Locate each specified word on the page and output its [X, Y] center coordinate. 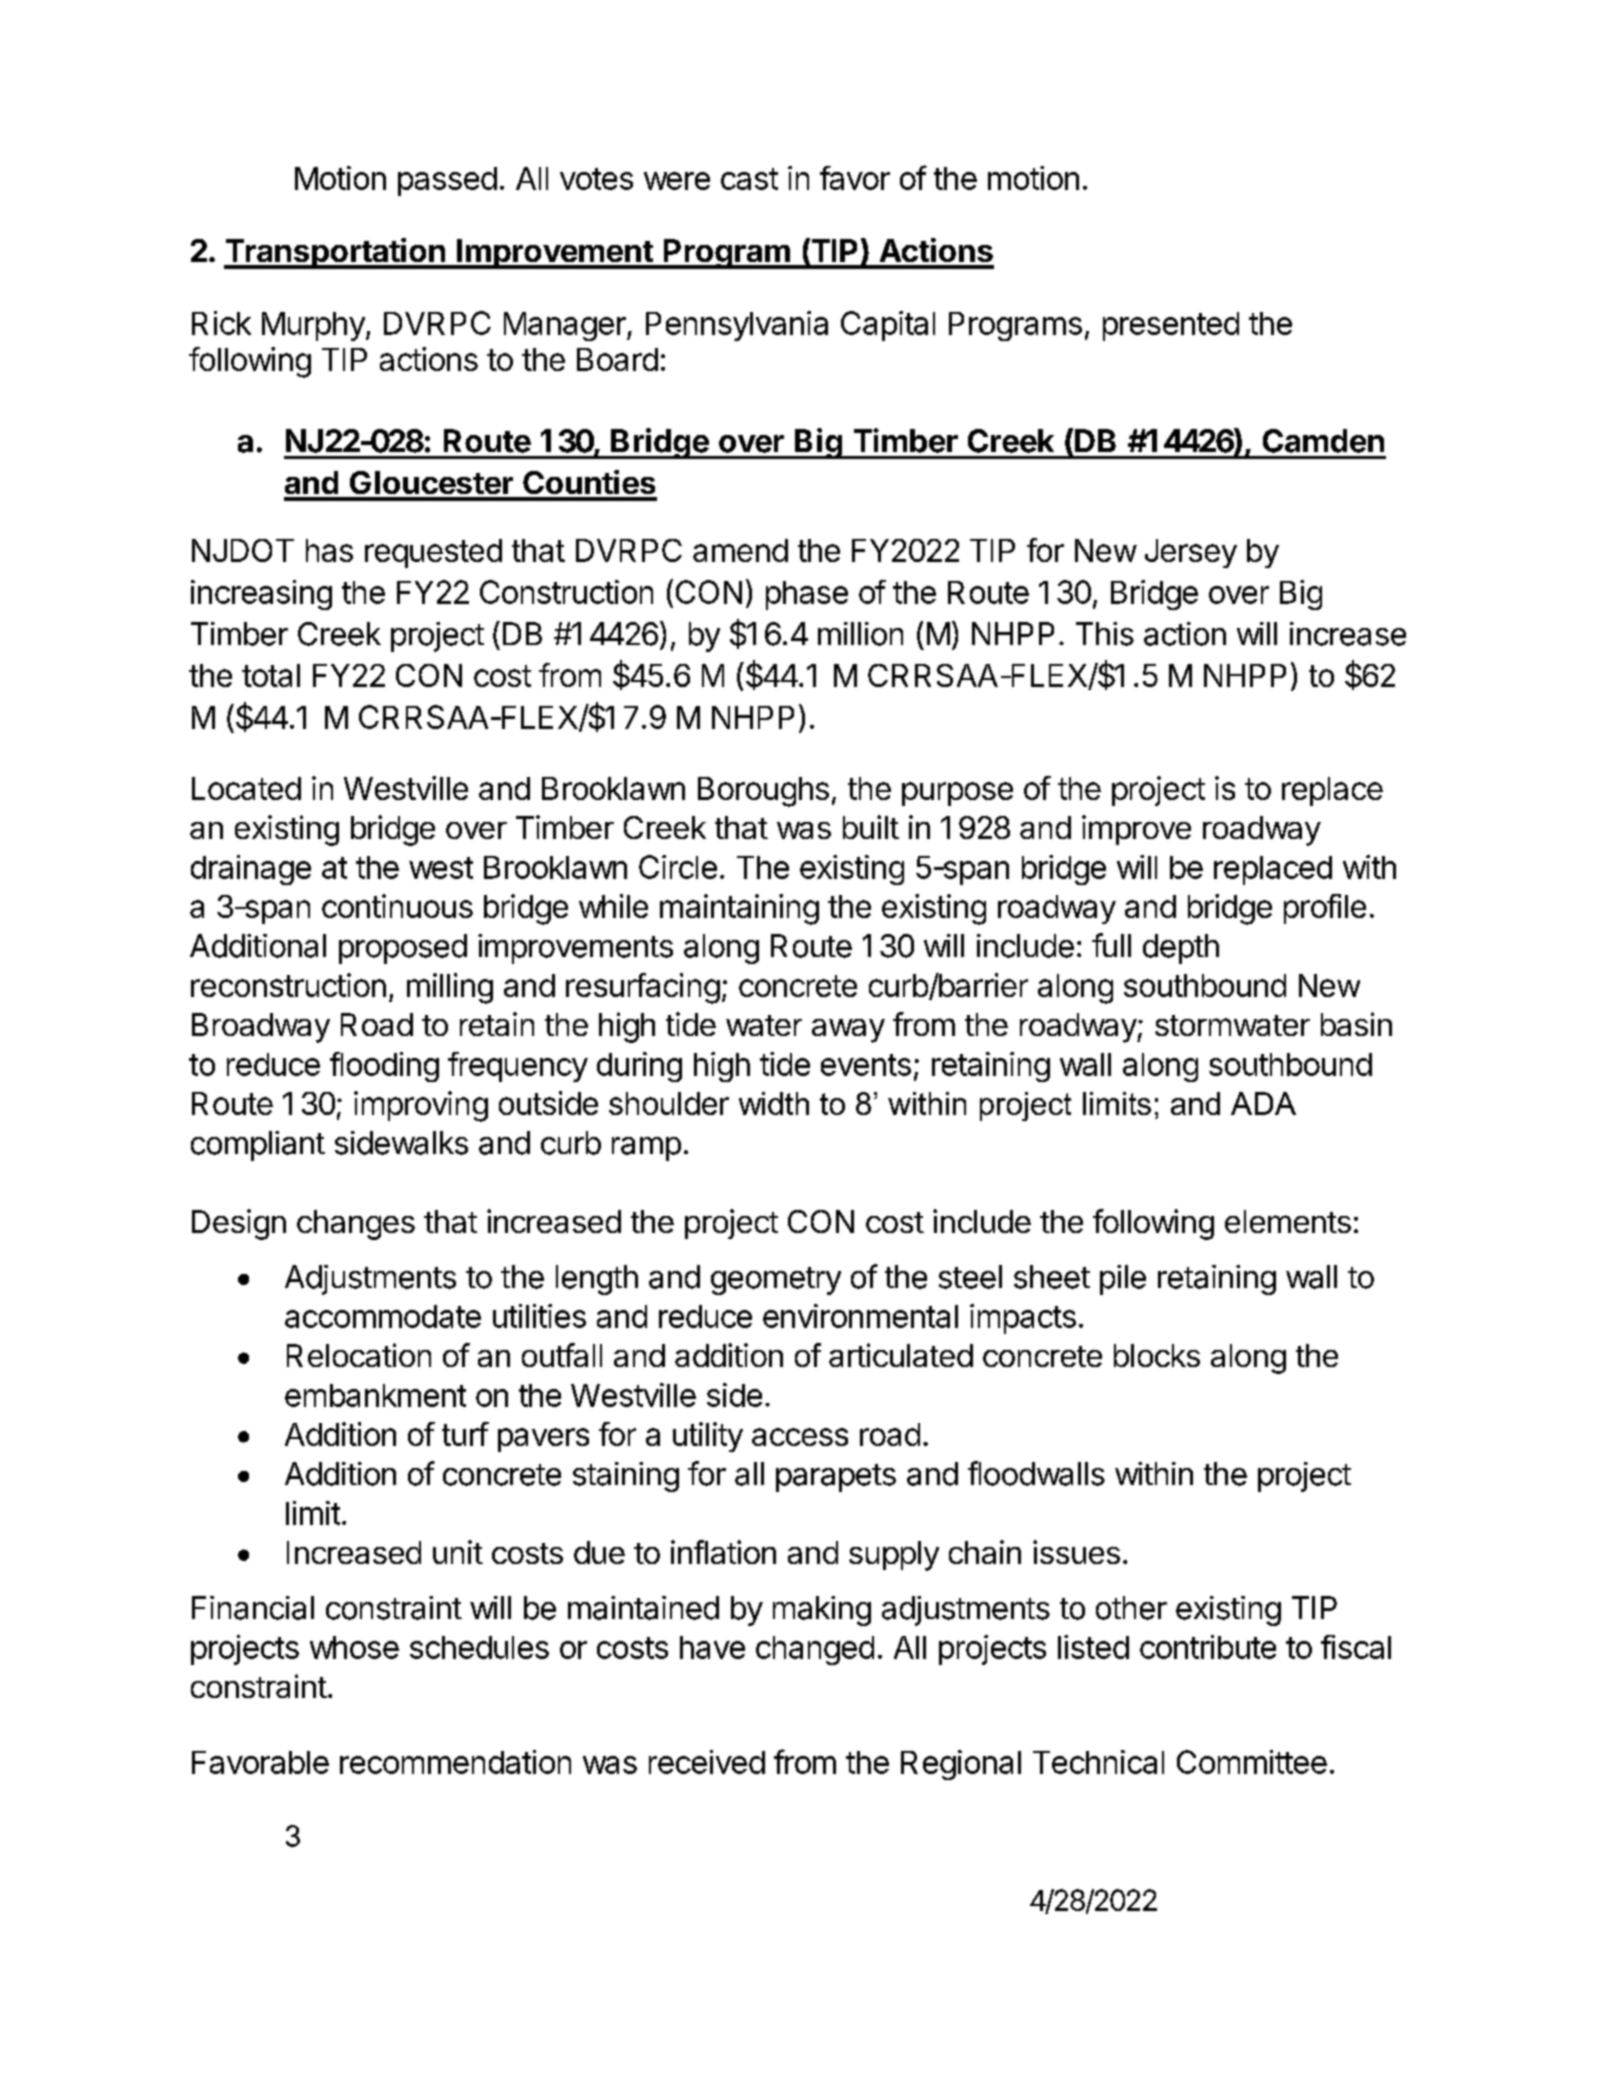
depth [1181, 949]
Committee [1252, 1762]
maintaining [739, 909]
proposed [403, 949]
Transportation [335, 253]
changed [815, 1650]
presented [1171, 326]
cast [749, 179]
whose [354, 1647]
